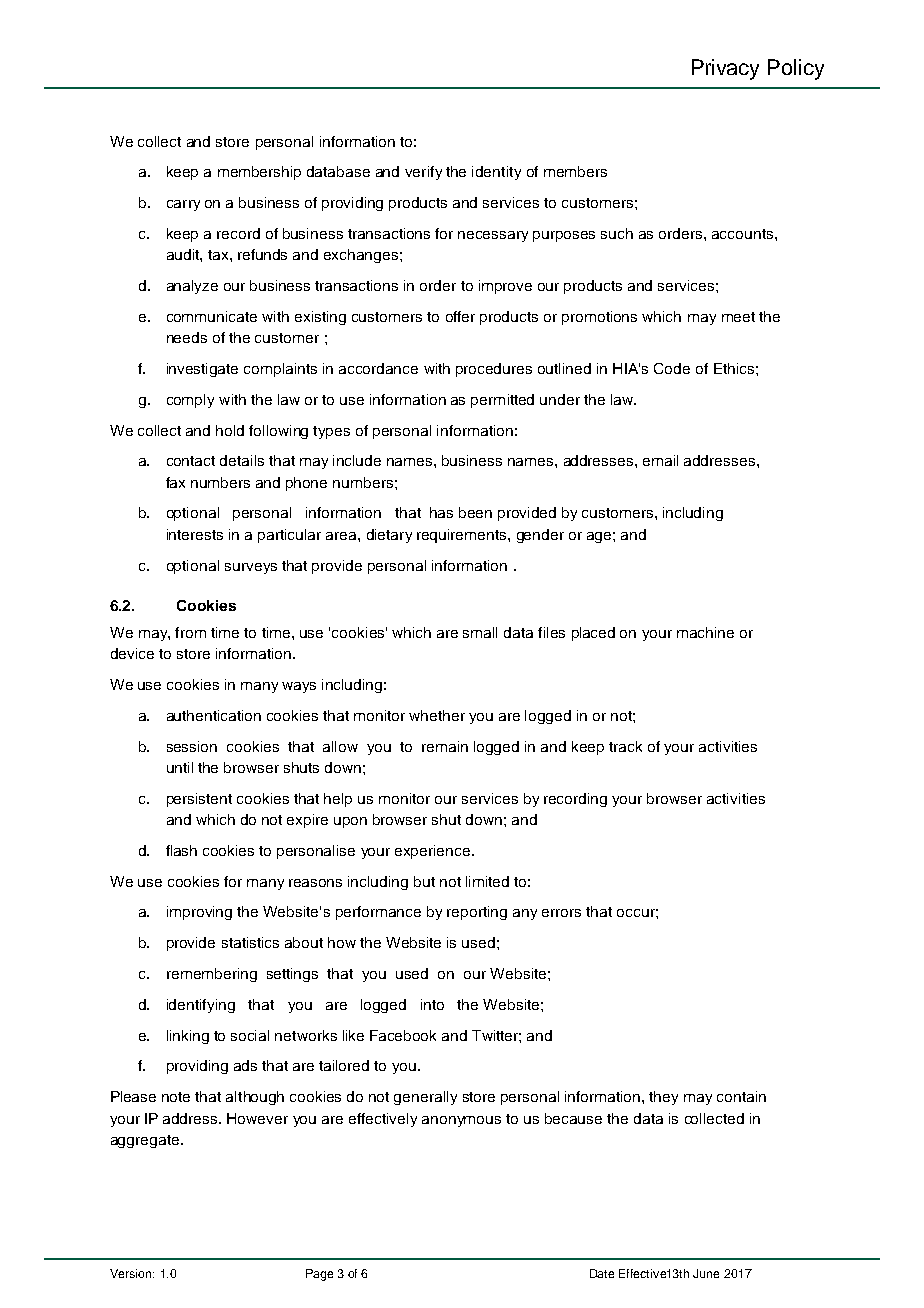  Describe the element at coordinates (183, 205) in the page. I see `carry` at that location.
